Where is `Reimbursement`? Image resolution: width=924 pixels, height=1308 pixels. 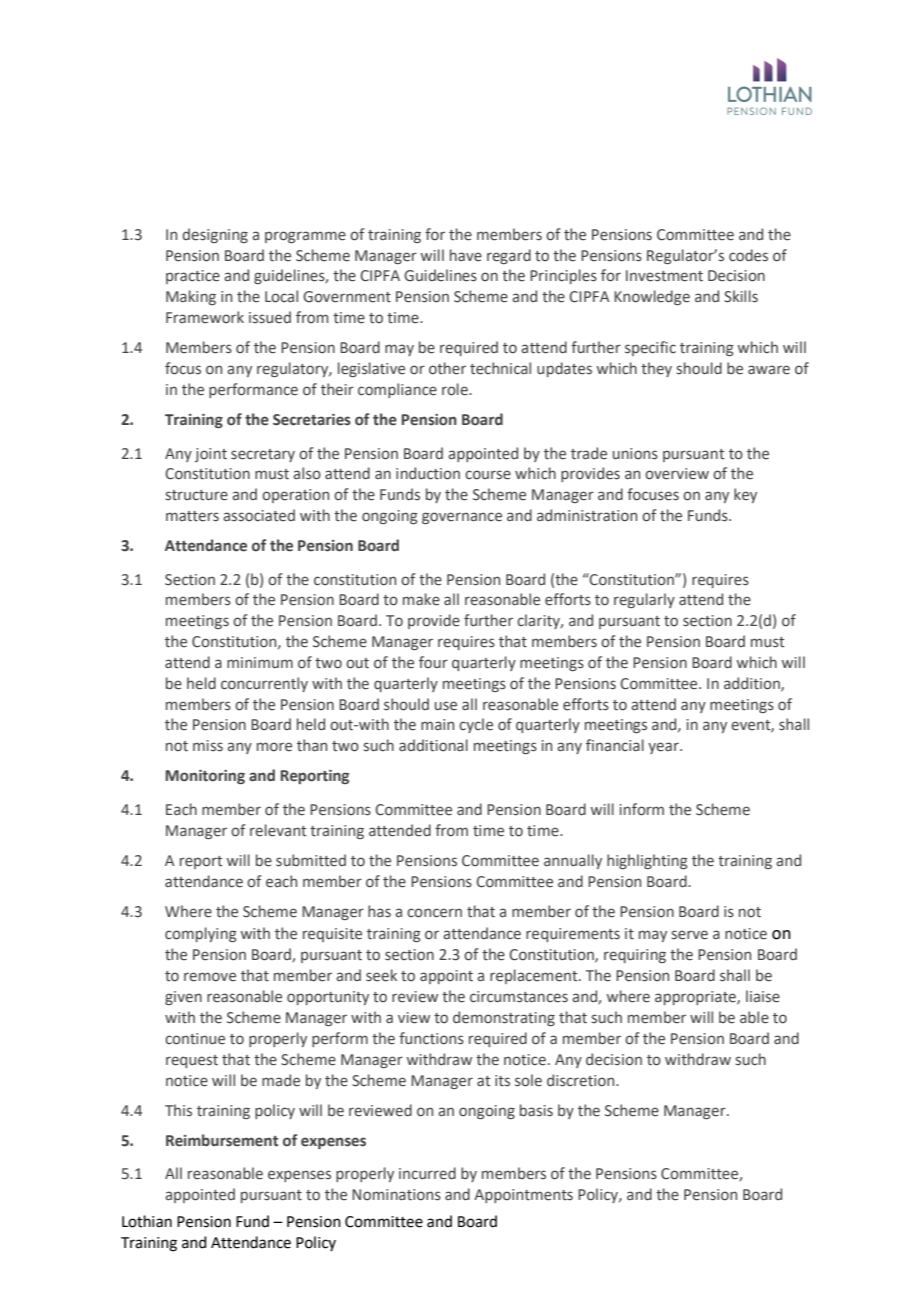
Reimbursement is located at coordinates (222, 1140).
